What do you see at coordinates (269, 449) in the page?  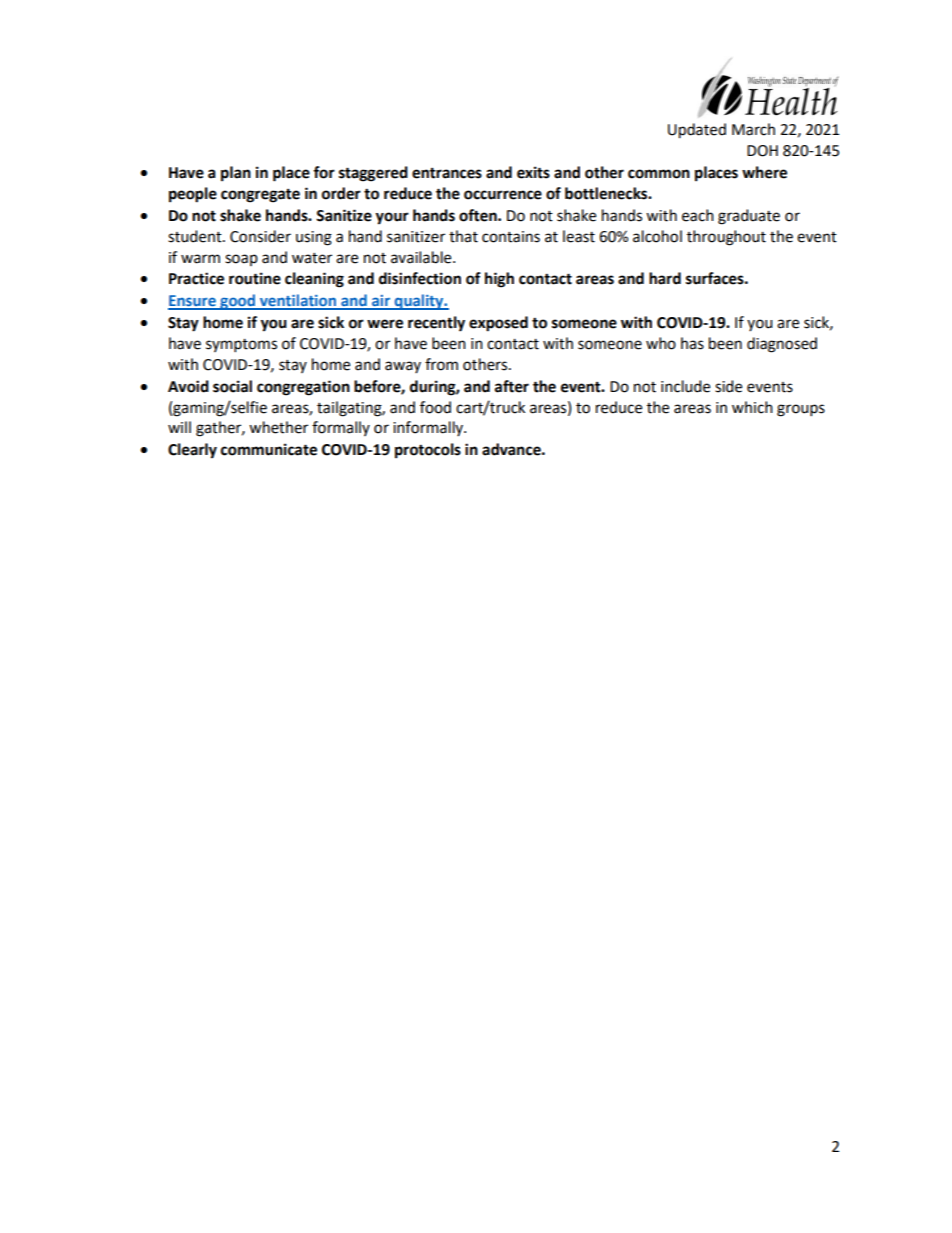 I see `communicate` at bounding box center [269, 449].
